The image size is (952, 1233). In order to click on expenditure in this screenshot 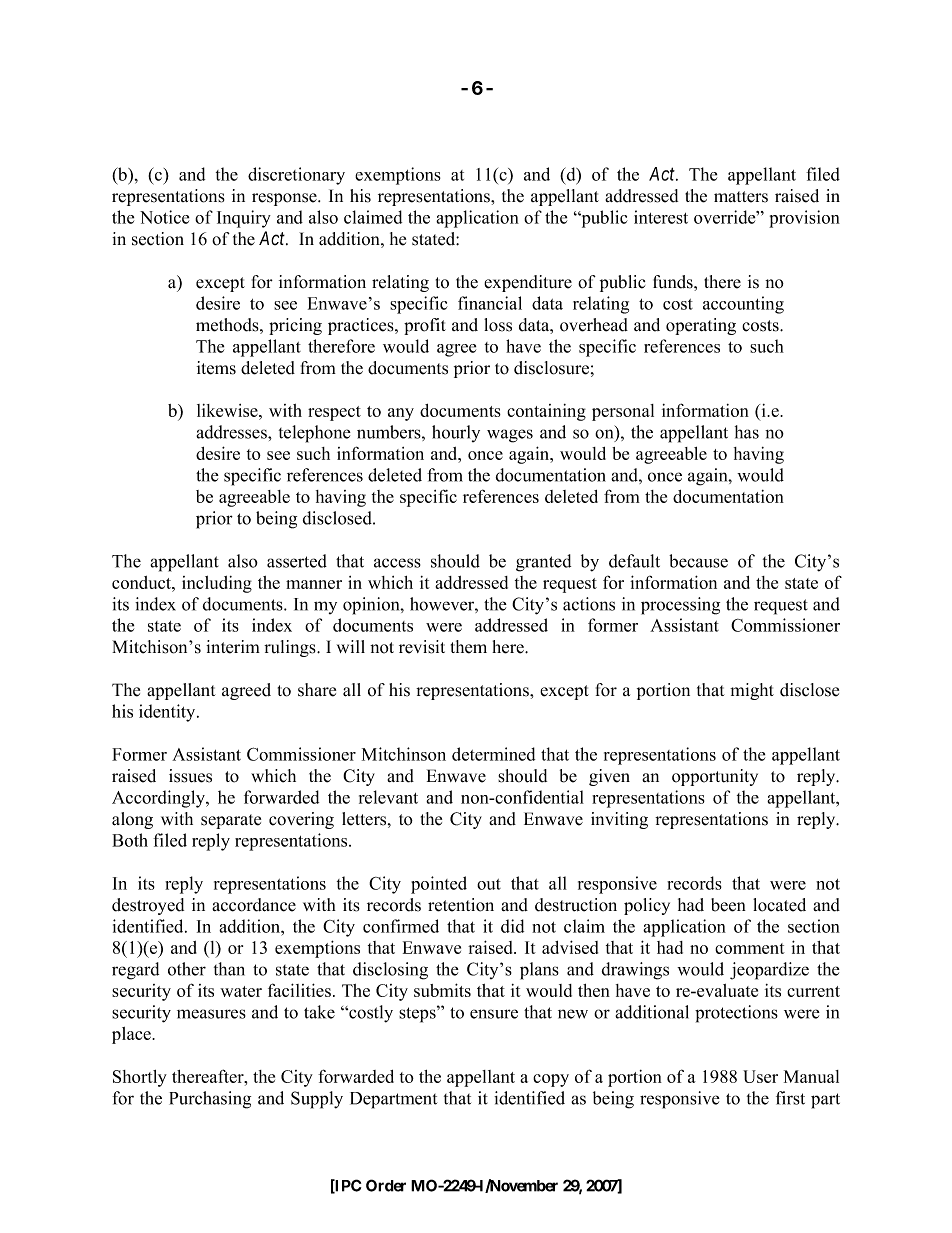, I will do `click(528, 283)`.
